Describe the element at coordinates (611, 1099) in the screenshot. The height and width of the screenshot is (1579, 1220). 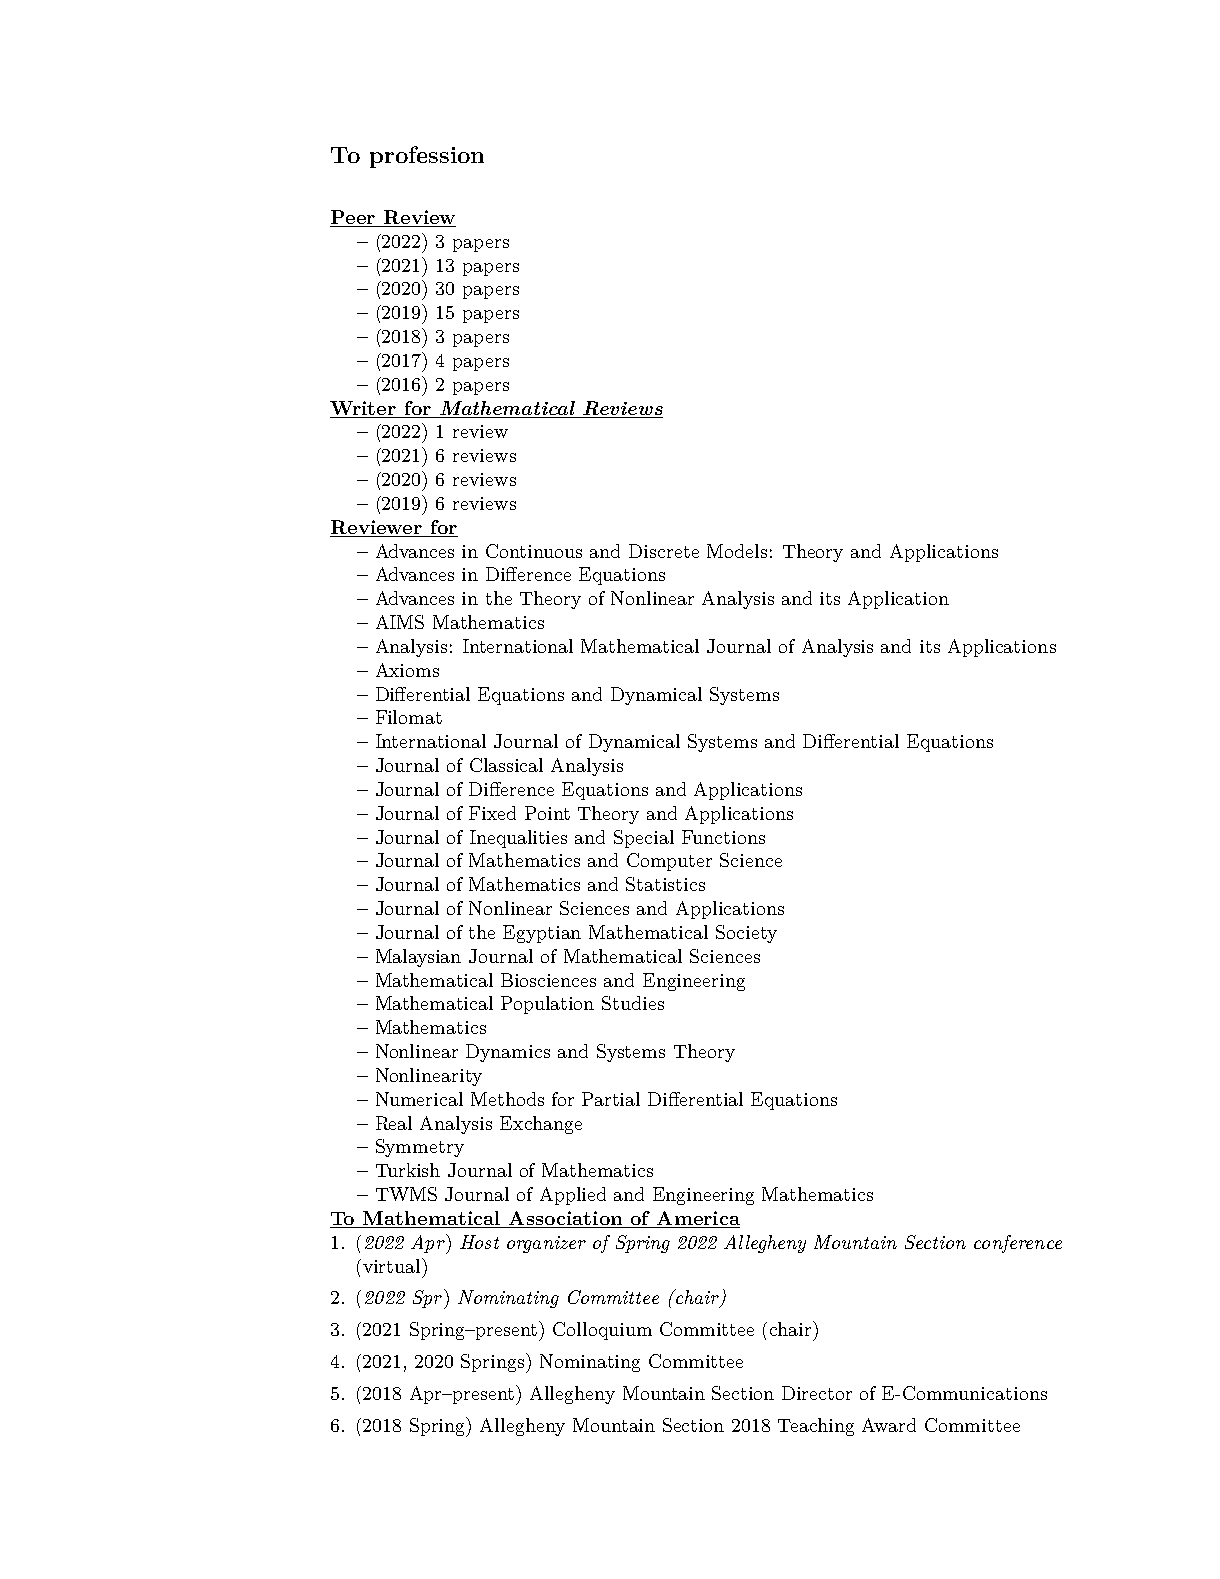
I see `Partial` at that location.
